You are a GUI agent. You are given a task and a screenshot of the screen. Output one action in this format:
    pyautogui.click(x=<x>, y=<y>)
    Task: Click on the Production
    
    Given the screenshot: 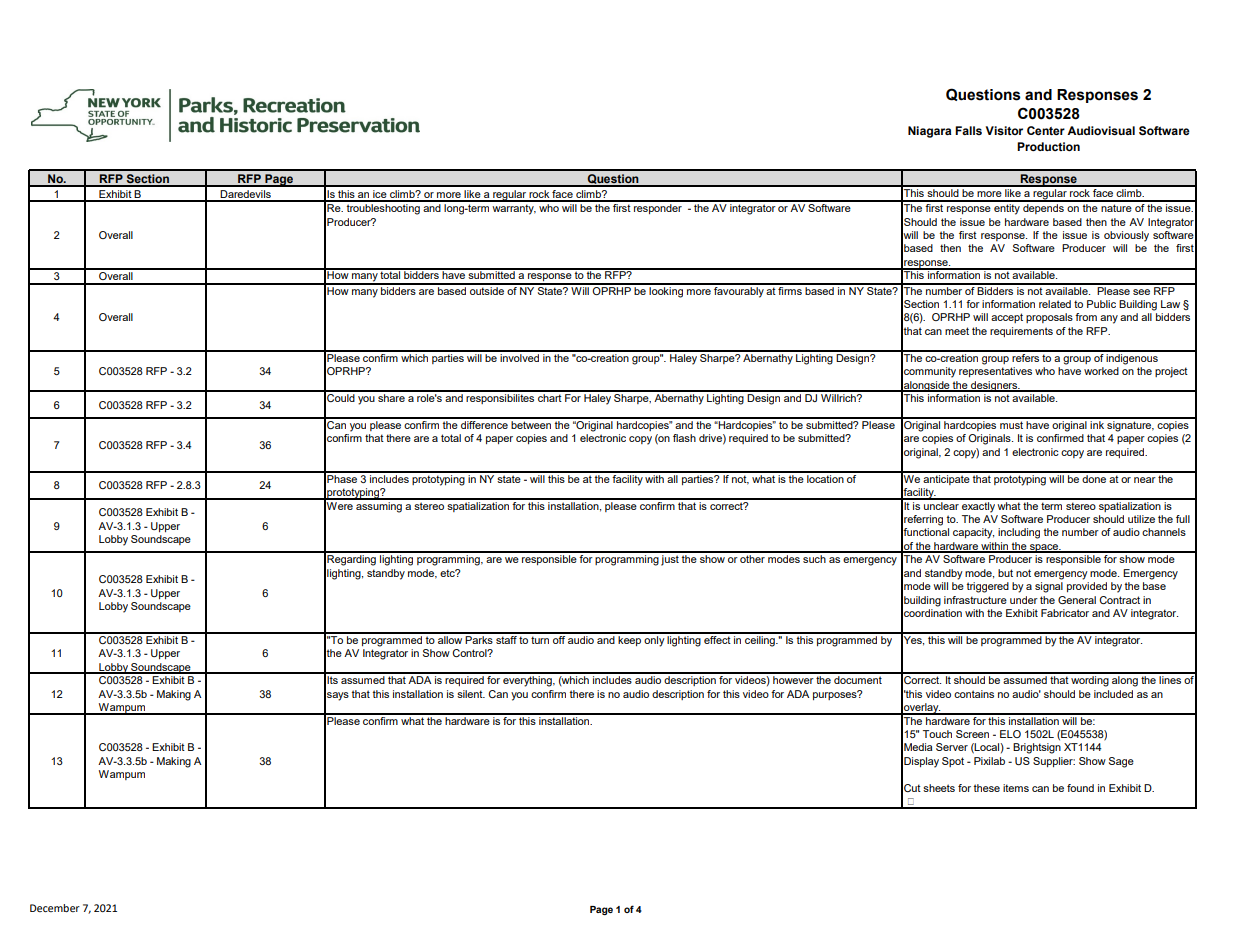 What is the action you would take?
    pyautogui.click(x=1048, y=146)
